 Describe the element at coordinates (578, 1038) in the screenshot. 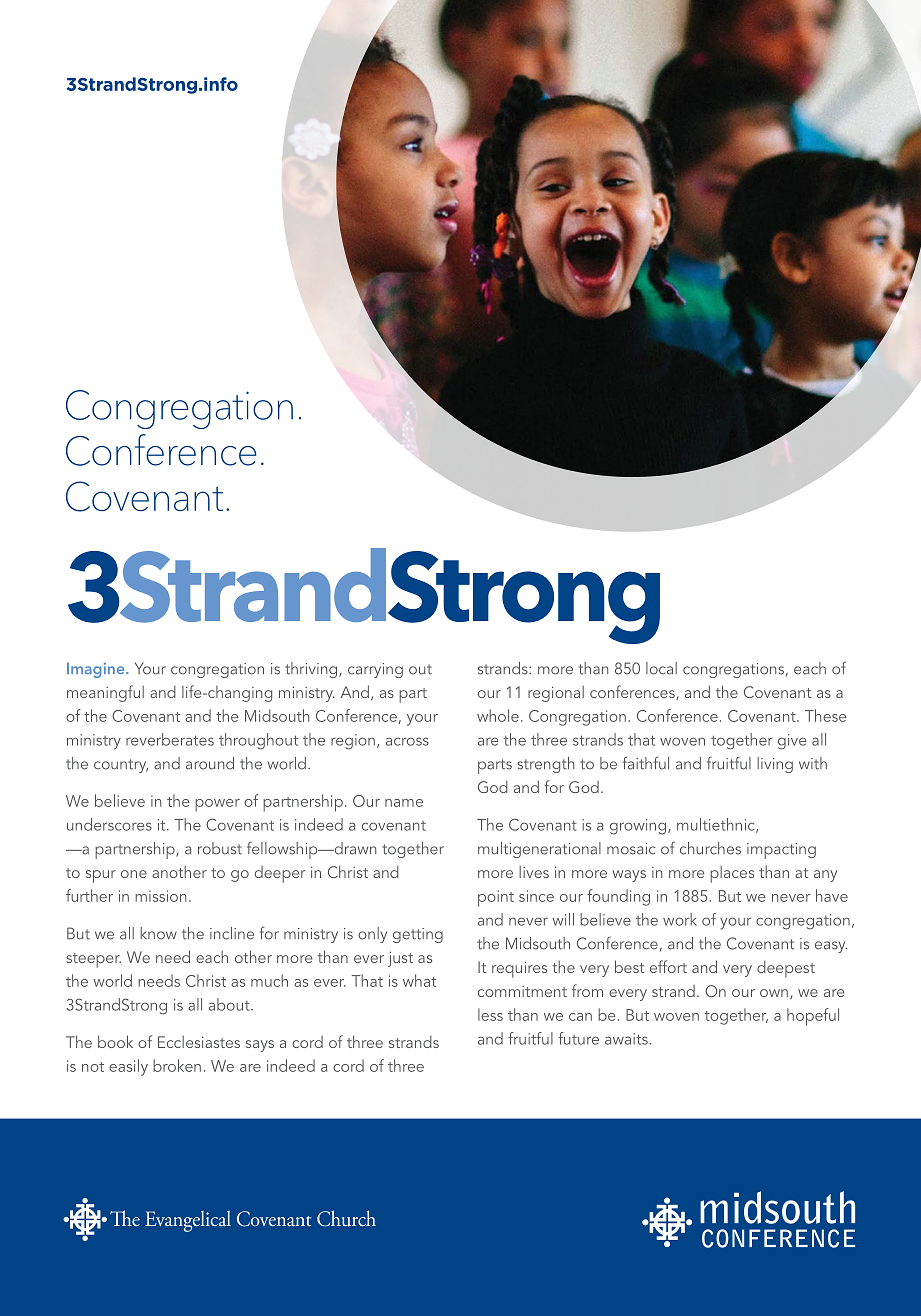

I see `future` at that location.
